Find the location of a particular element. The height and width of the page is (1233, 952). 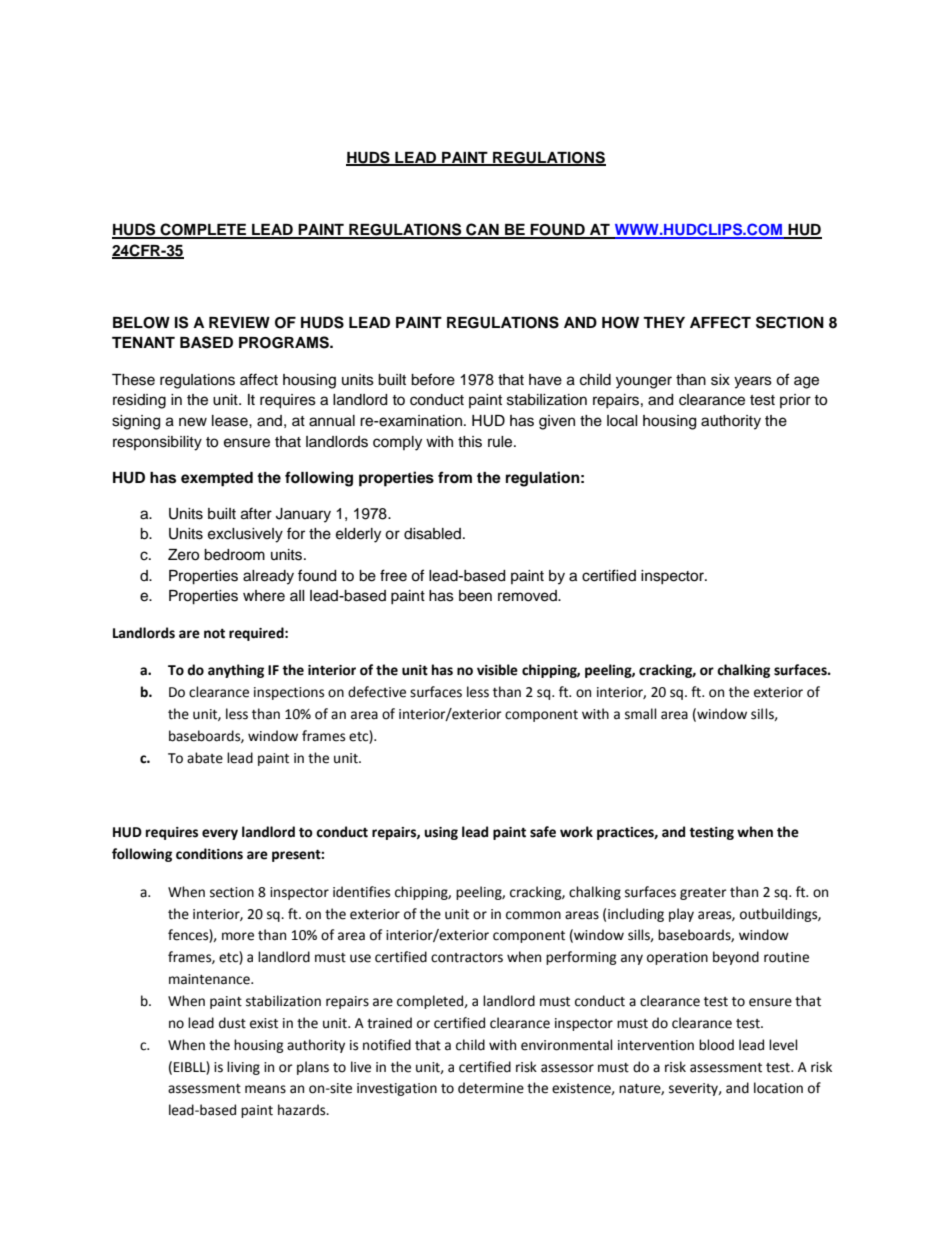

this is located at coordinates (470, 442).
